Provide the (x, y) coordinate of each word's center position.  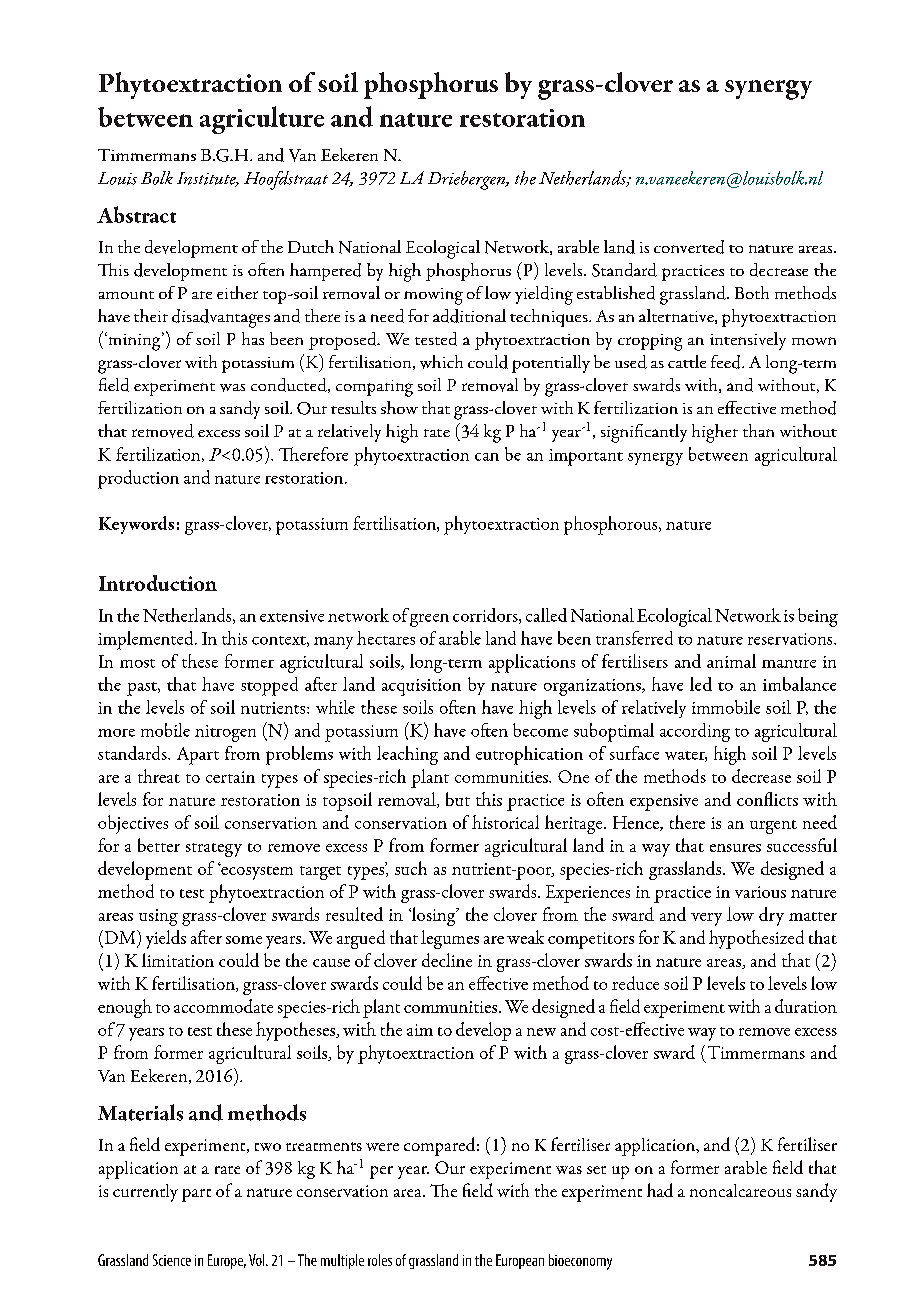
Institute (208, 179)
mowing (433, 296)
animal (731, 661)
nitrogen (225, 733)
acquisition (421, 687)
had (660, 1190)
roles (380, 1260)
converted (689, 247)
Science (172, 1260)
